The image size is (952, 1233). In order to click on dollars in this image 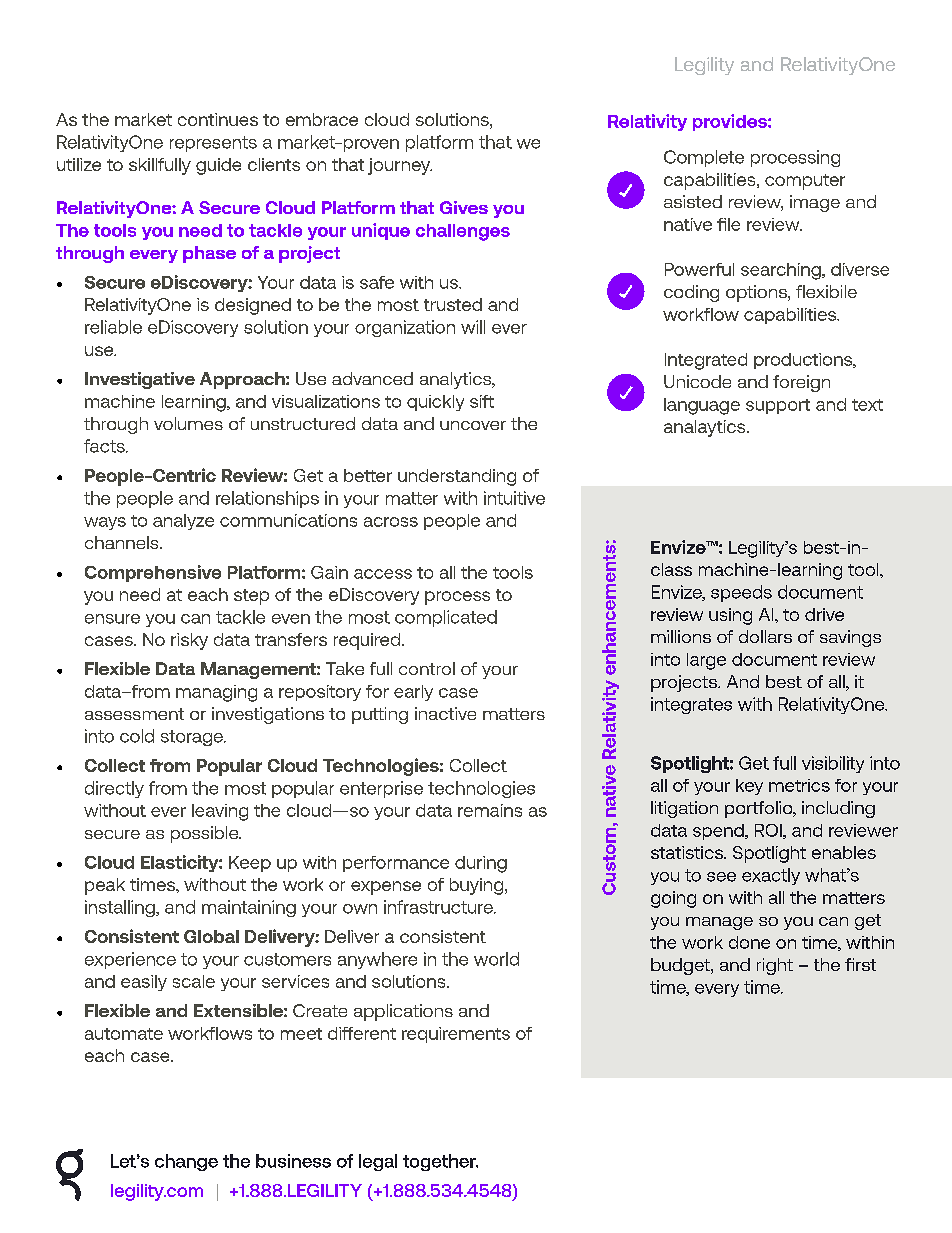, I will do `click(765, 636)`.
